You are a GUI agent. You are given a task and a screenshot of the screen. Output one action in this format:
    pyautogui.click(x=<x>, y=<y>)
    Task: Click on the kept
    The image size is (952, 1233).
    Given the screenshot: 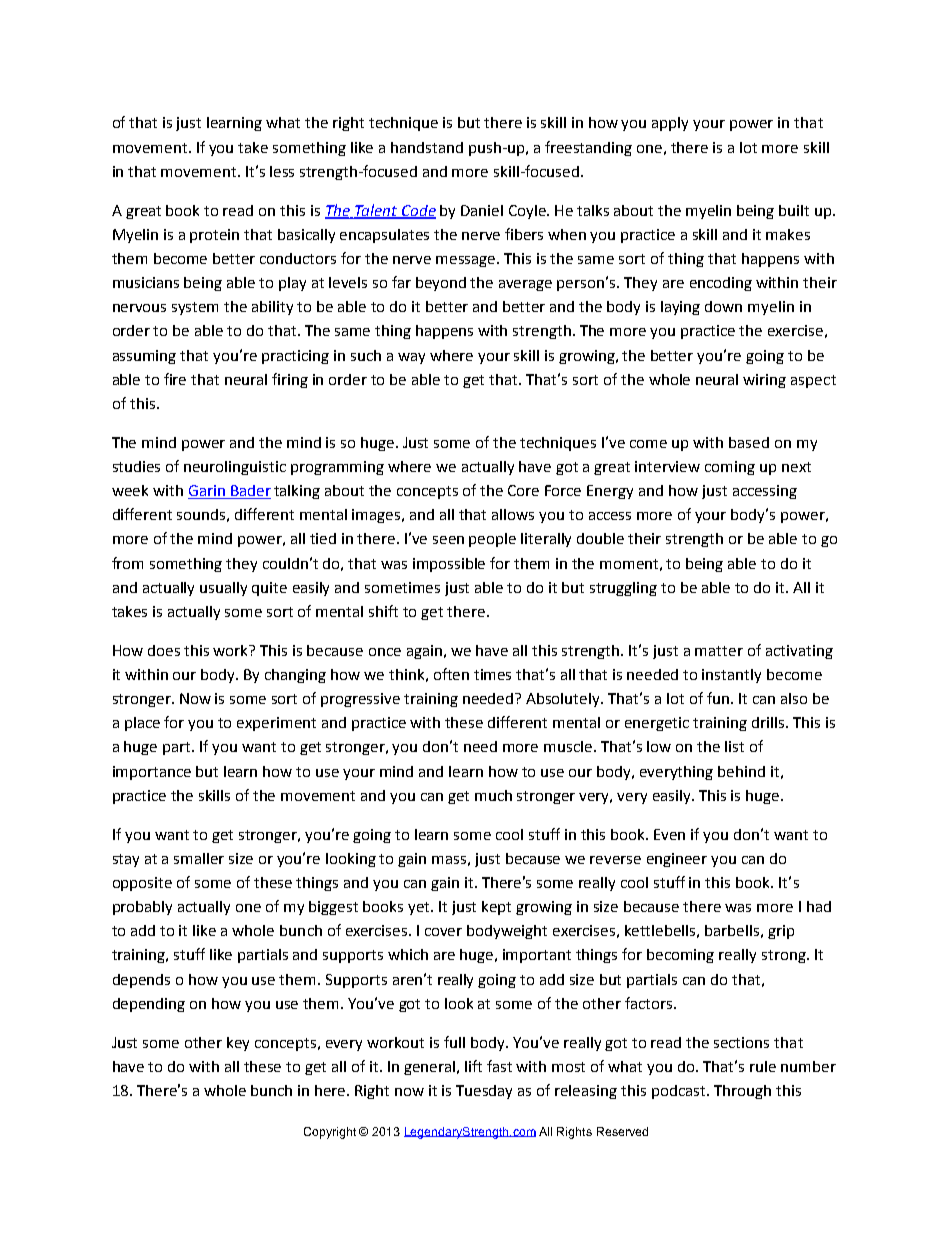 What is the action you would take?
    pyautogui.click(x=496, y=908)
